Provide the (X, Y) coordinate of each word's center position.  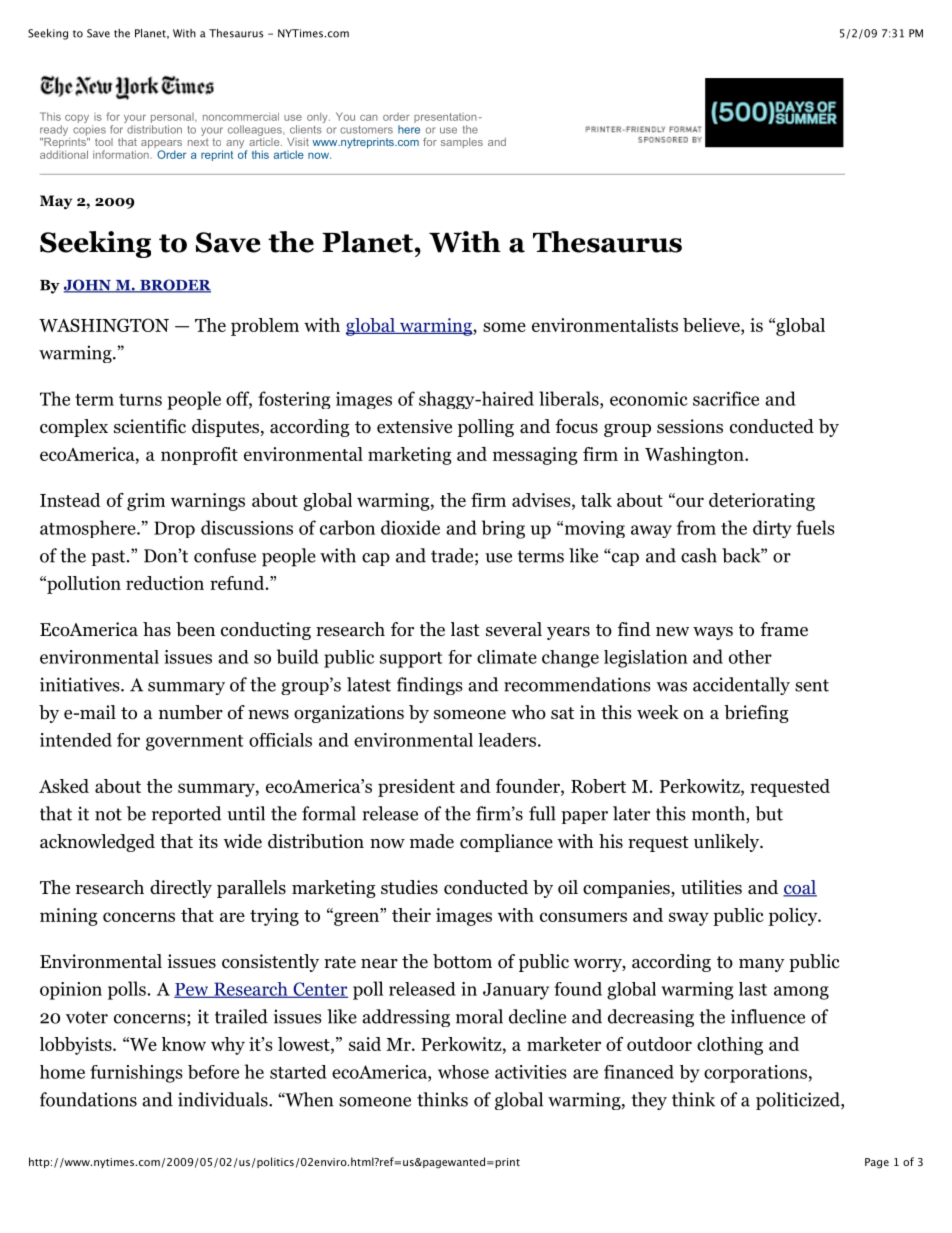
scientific (150, 426)
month (719, 814)
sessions (690, 426)
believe (712, 326)
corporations (755, 1074)
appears (161, 145)
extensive (414, 426)
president (416, 788)
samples (462, 143)
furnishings (136, 1074)
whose (463, 1072)
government (194, 743)
